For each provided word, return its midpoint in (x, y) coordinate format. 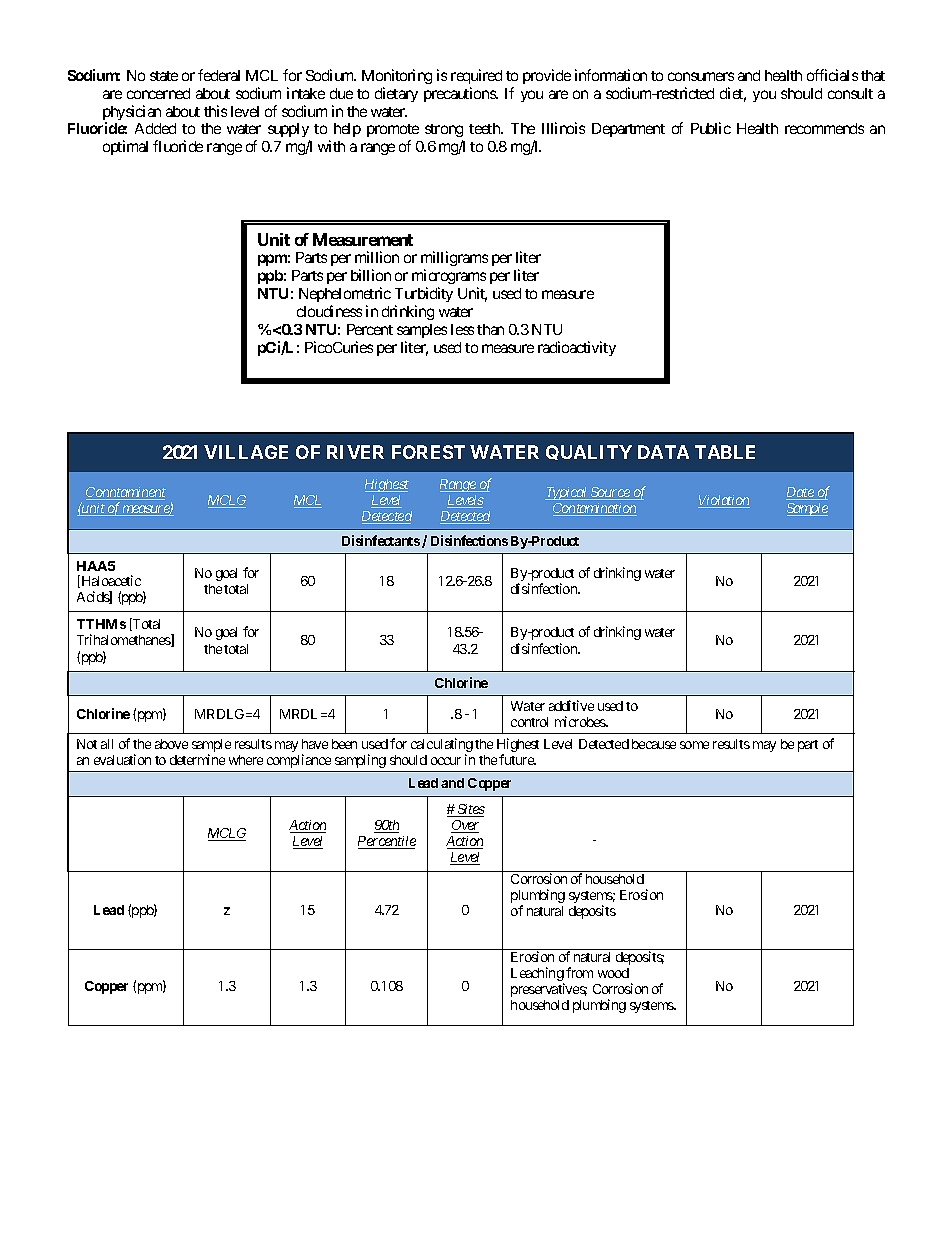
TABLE (725, 452)
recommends (824, 128)
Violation (724, 501)
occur (446, 761)
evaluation (122, 759)
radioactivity (577, 348)
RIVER (355, 452)
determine (197, 759)
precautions (460, 94)
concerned (158, 93)
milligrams (454, 260)
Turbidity (424, 296)
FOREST (428, 452)
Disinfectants (381, 540)
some (694, 745)
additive (571, 705)
